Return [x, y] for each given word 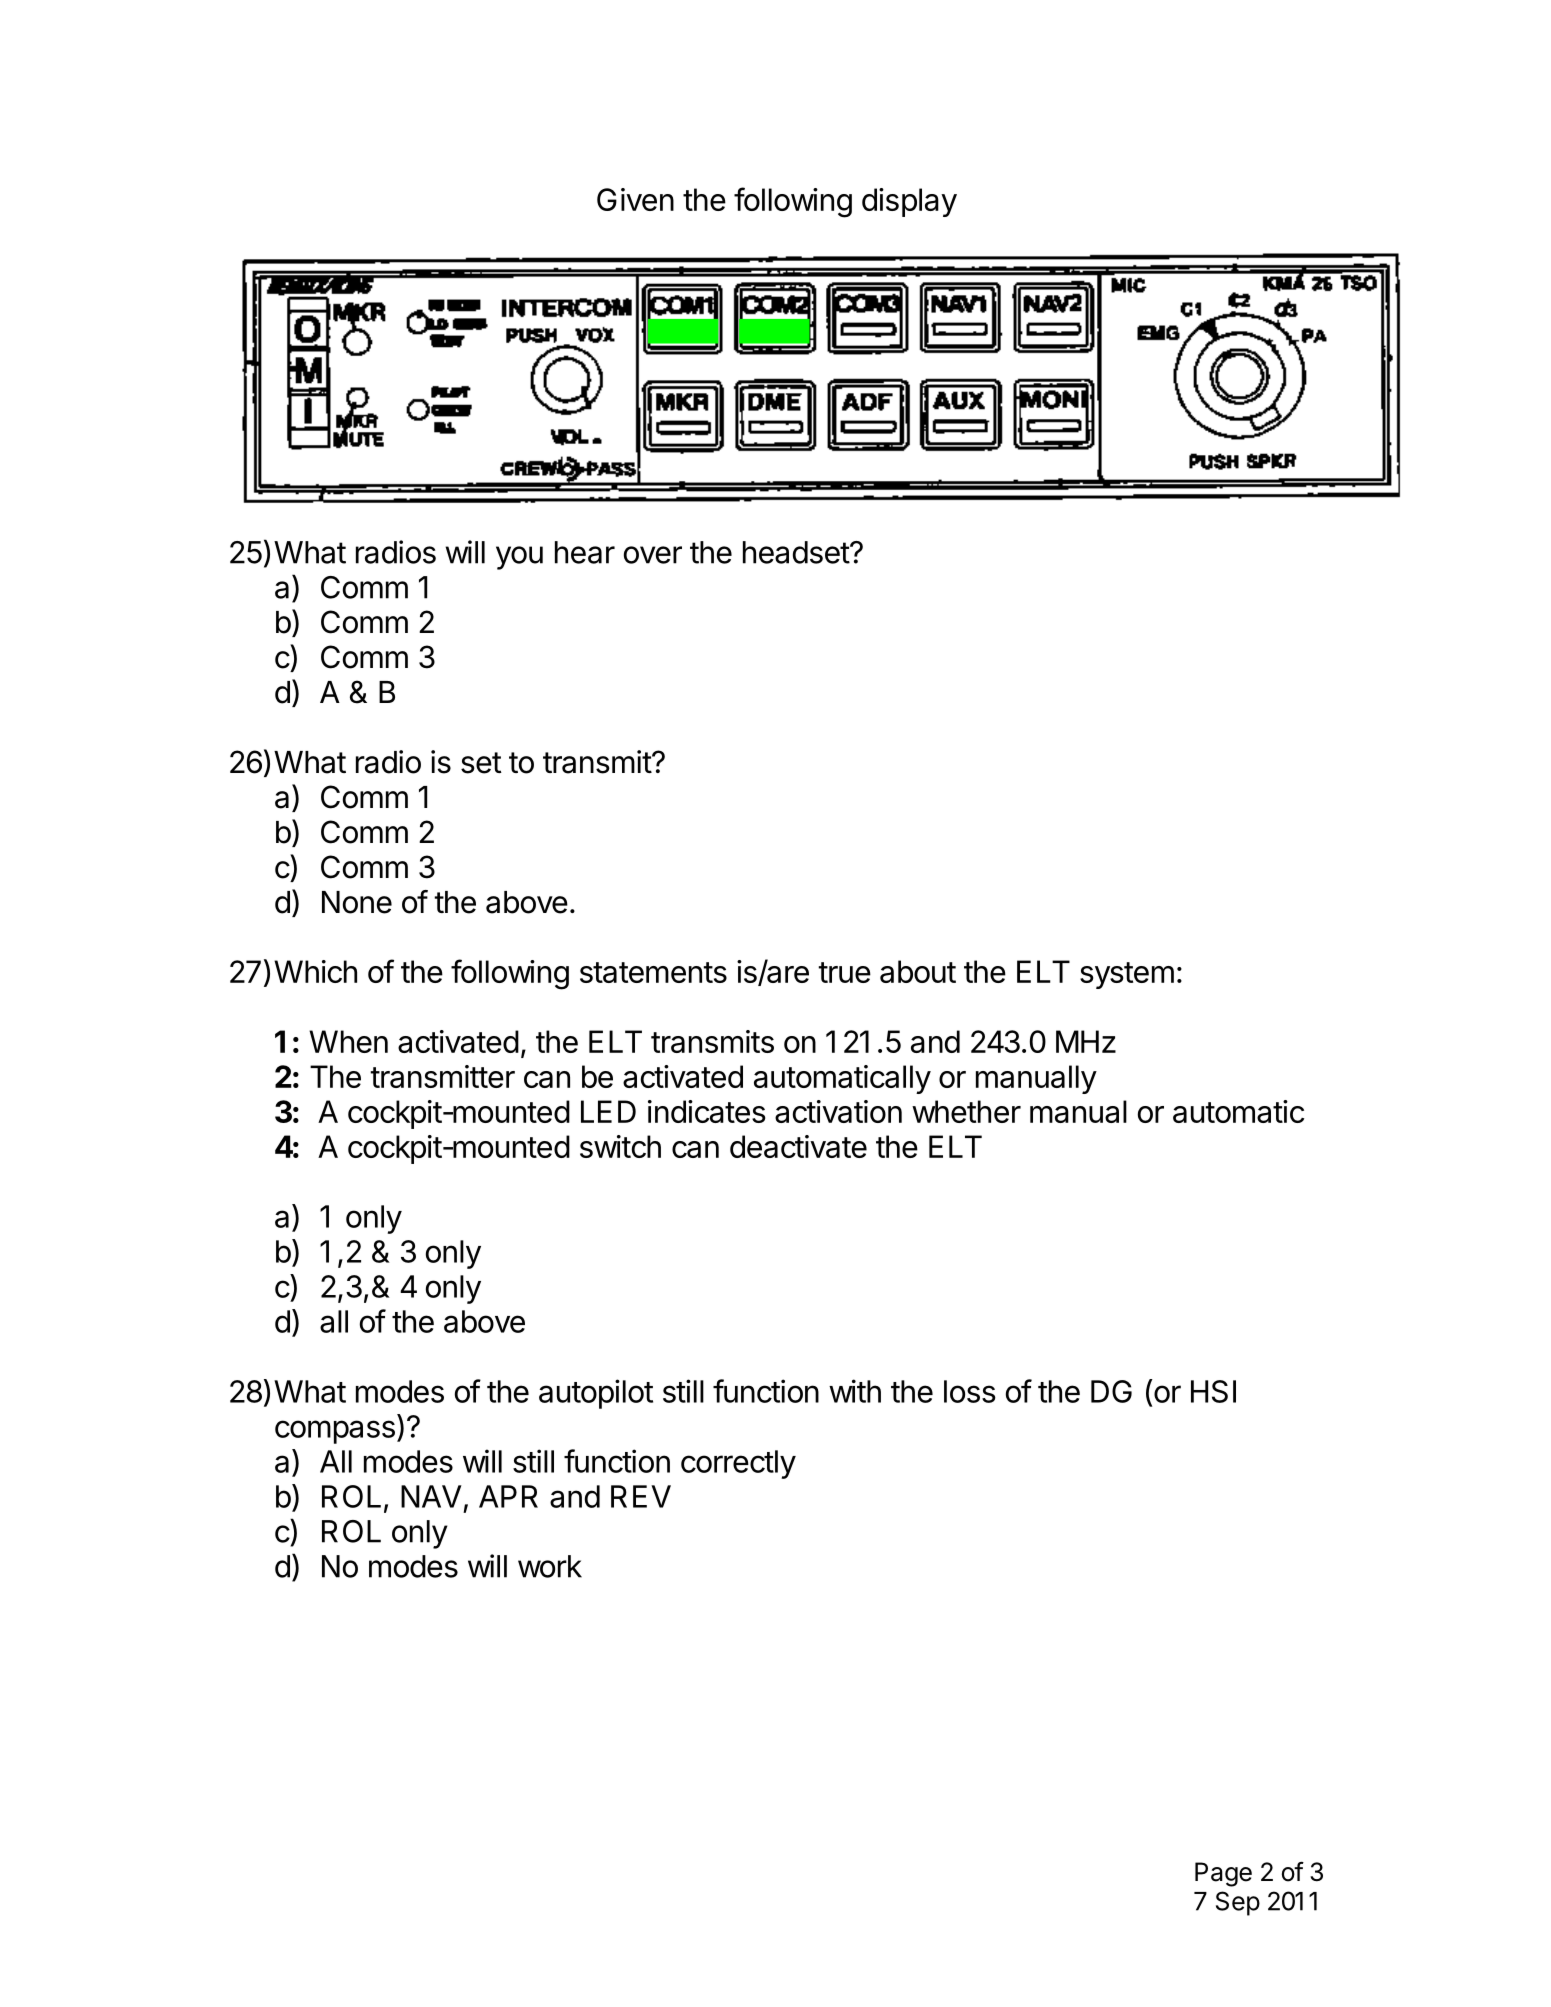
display [909, 202]
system [1127, 975]
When [348, 1041]
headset [797, 552]
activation [838, 1111]
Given [635, 199]
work [550, 1566]
